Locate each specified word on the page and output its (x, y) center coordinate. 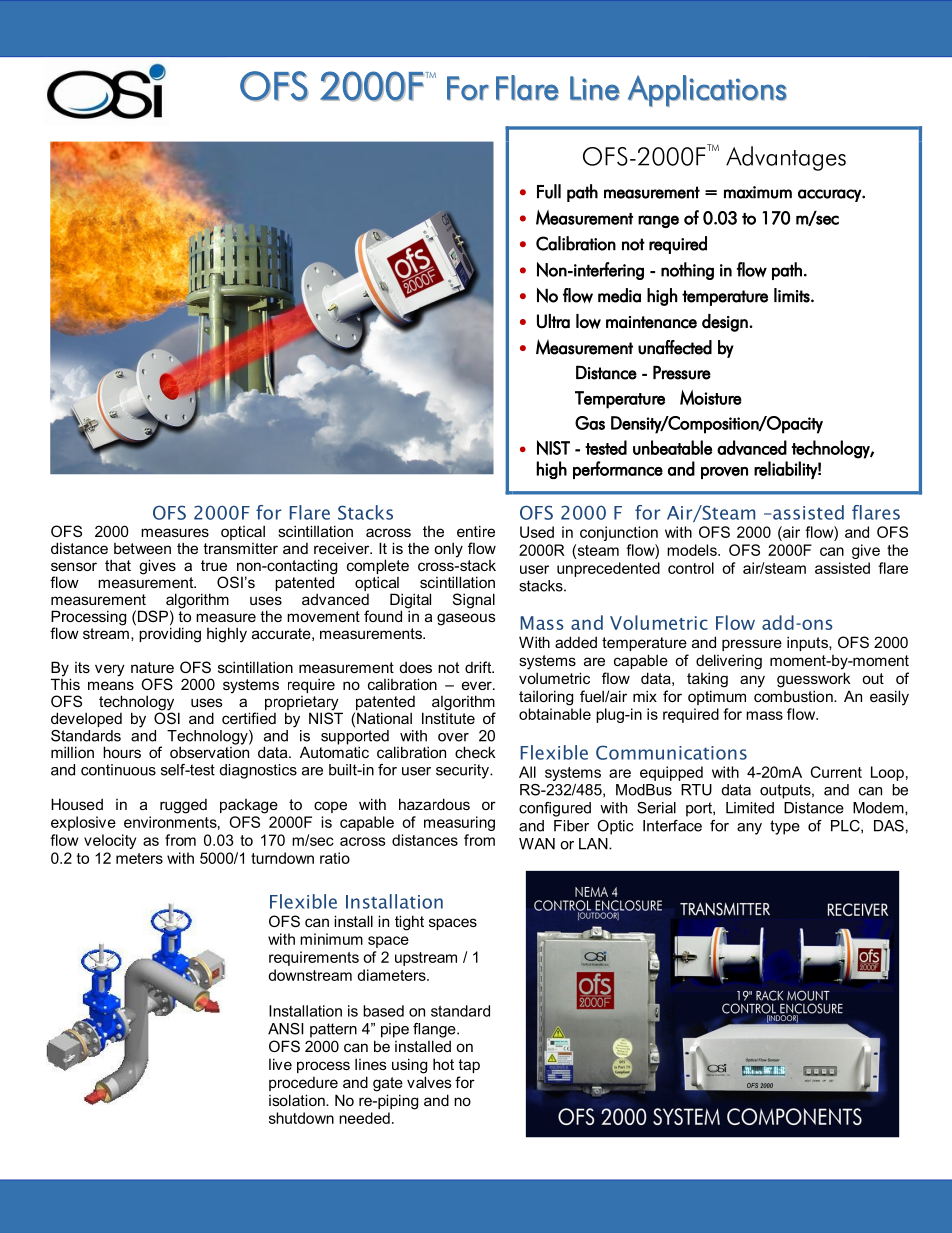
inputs (808, 643)
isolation (298, 1100)
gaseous (466, 619)
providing (170, 634)
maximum (758, 192)
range (658, 221)
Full (549, 191)
